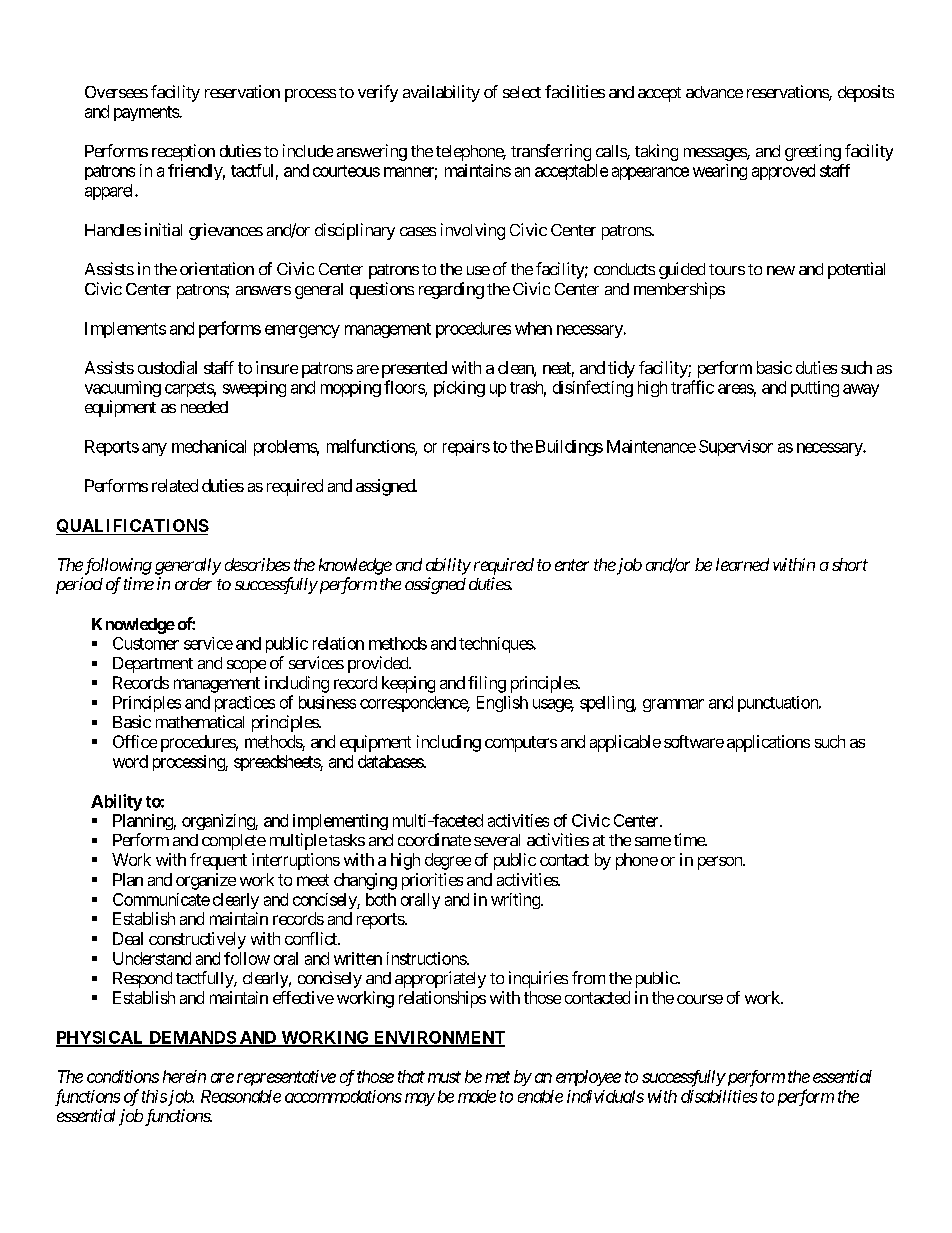  I want to click on payments, so click(147, 113).
